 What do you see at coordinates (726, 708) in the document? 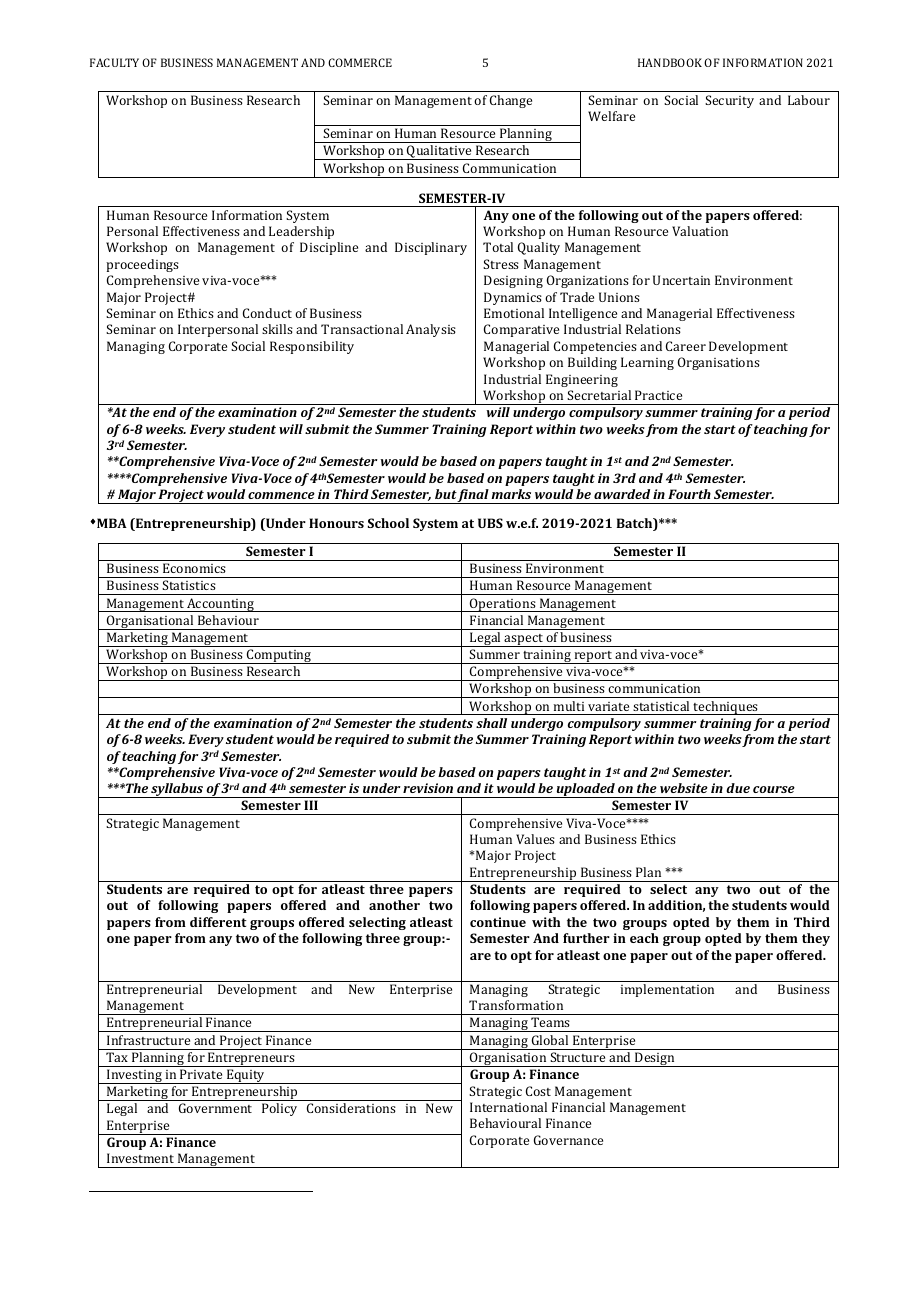
I see `techniques` at bounding box center [726, 708].
